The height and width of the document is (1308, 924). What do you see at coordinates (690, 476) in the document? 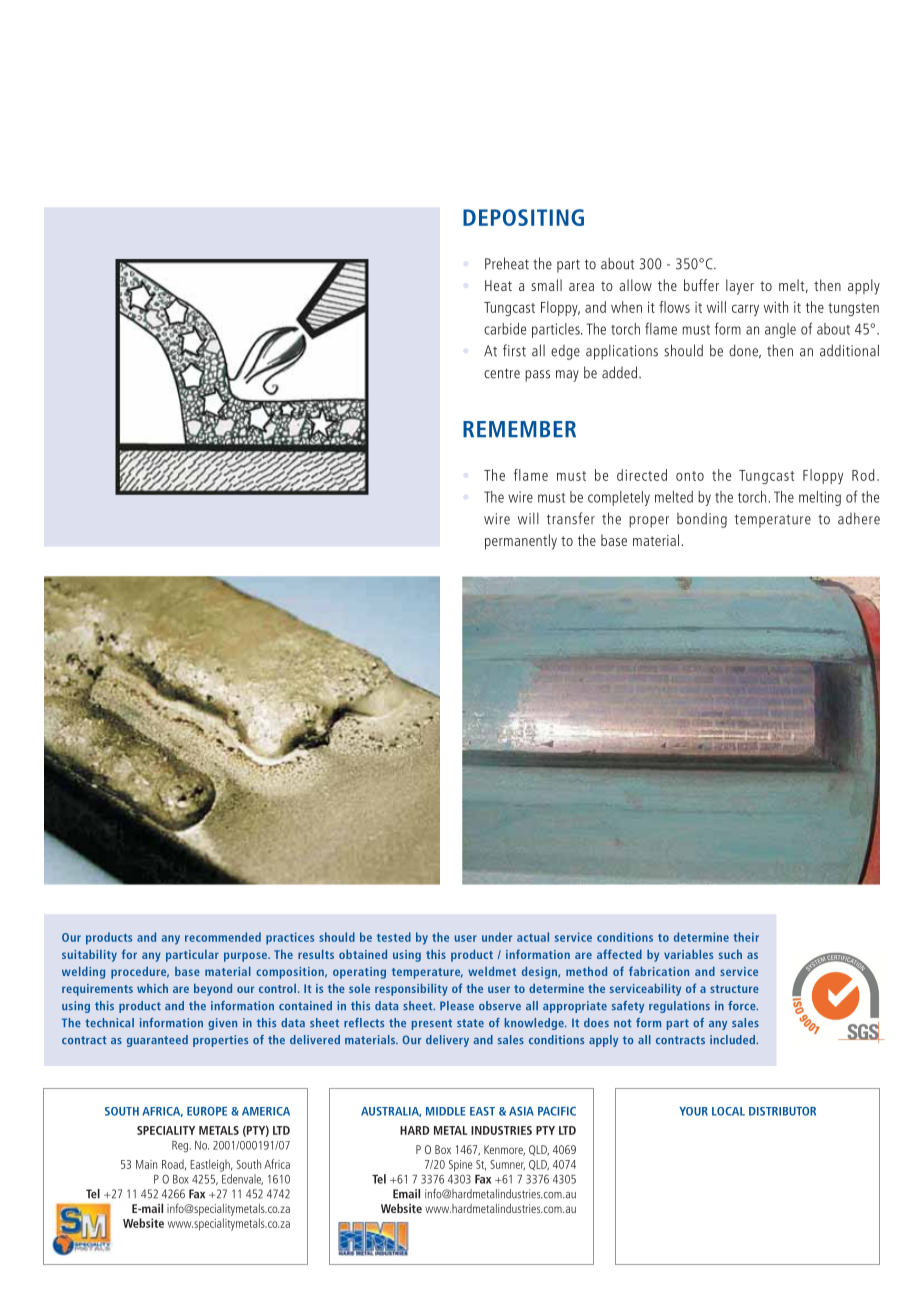
I see `onto` at bounding box center [690, 476].
